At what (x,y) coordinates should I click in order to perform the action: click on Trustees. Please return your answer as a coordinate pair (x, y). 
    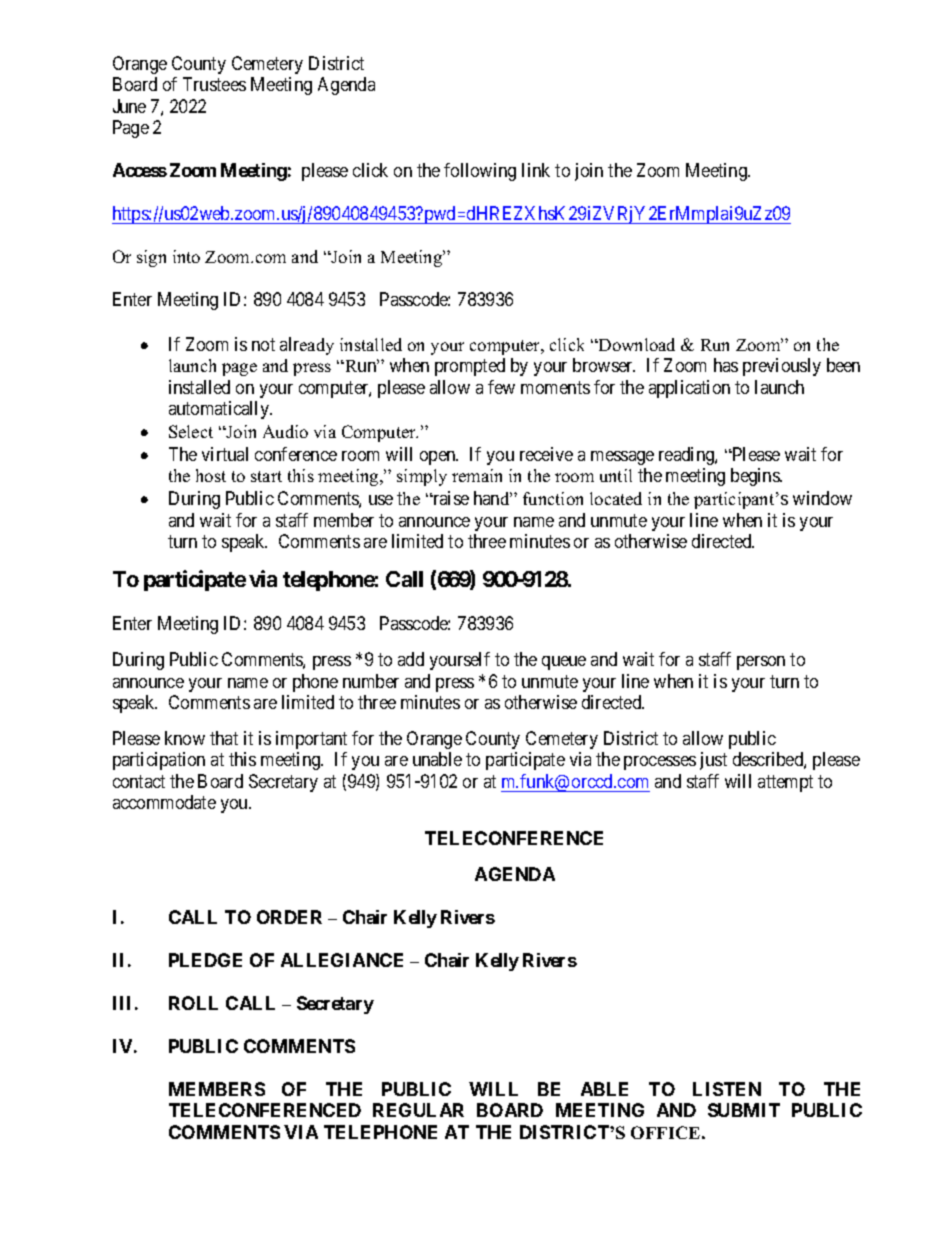
    Looking at the image, I should click on (214, 84).
